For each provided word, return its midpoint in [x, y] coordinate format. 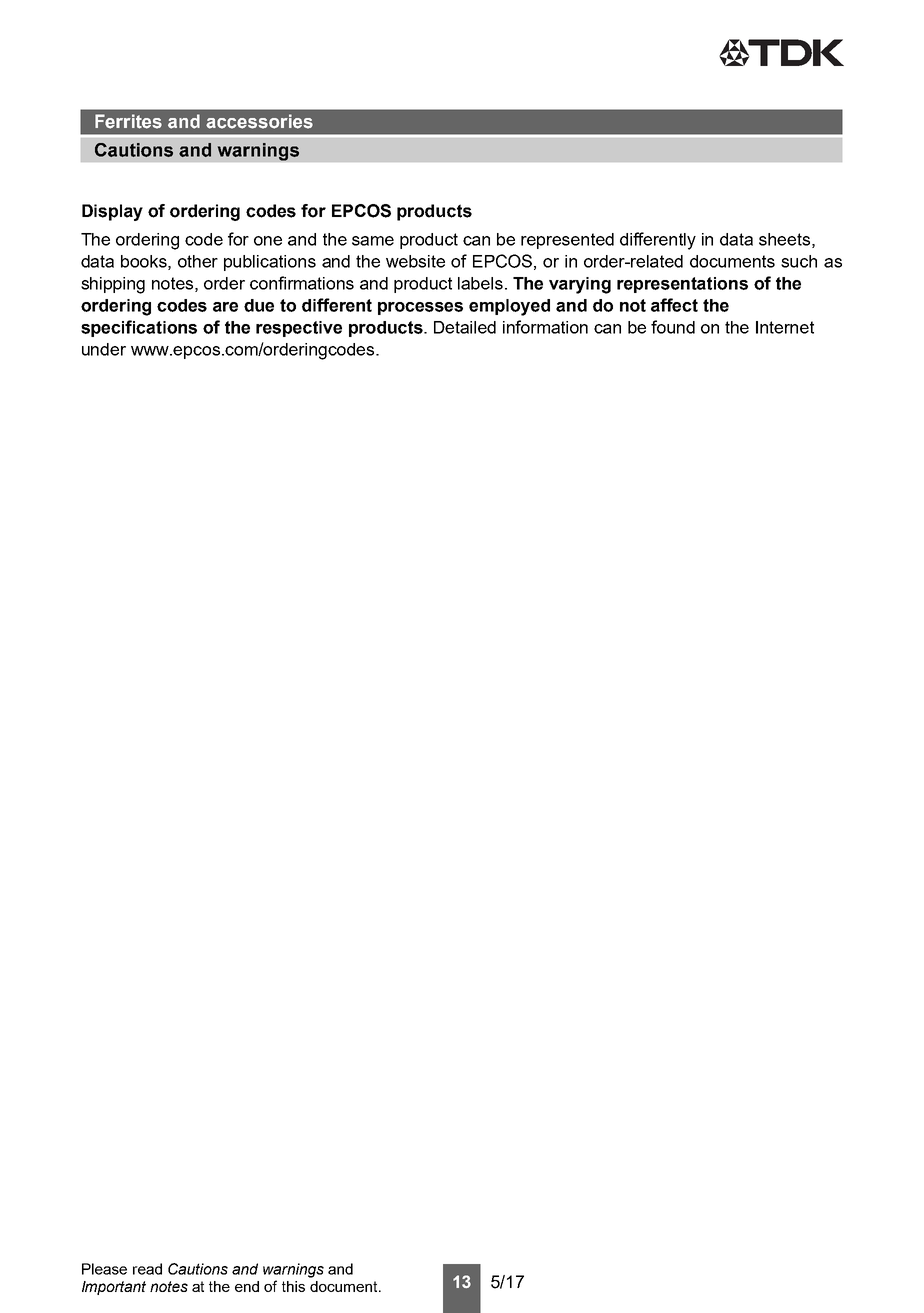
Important [114, 1288]
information [545, 327]
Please [104, 1269]
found [673, 327]
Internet [785, 327]
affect [674, 305]
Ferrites [128, 121]
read [147, 1269]
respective [299, 329]
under [104, 349]
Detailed [465, 327]
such [799, 261]
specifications [139, 328]
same [373, 241]
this [293, 1286]
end [247, 1286]
